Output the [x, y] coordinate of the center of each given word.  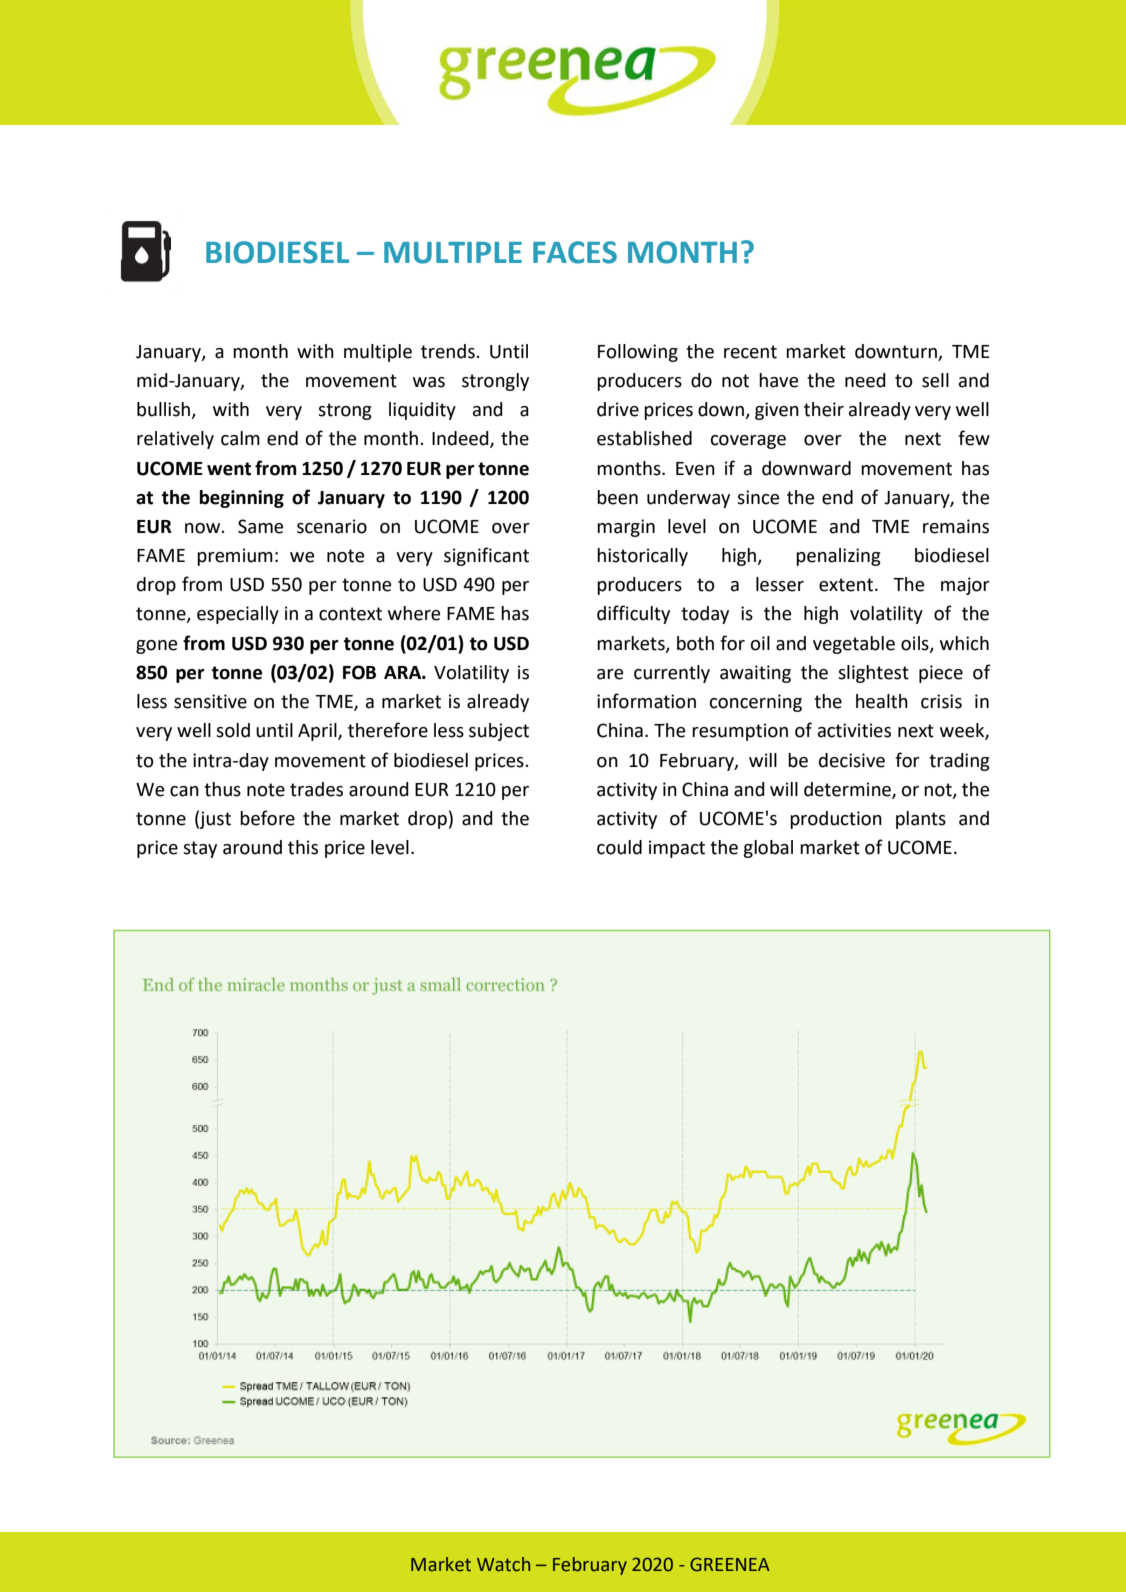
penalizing [838, 557]
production [836, 820]
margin [626, 528]
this [303, 847]
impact [677, 849]
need [865, 380]
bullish [164, 410]
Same [260, 526]
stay [200, 849]
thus [222, 789]
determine [848, 790]
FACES [575, 252]
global [768, 849]
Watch [503, 1564]
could [619, 847]
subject [499, 732]
